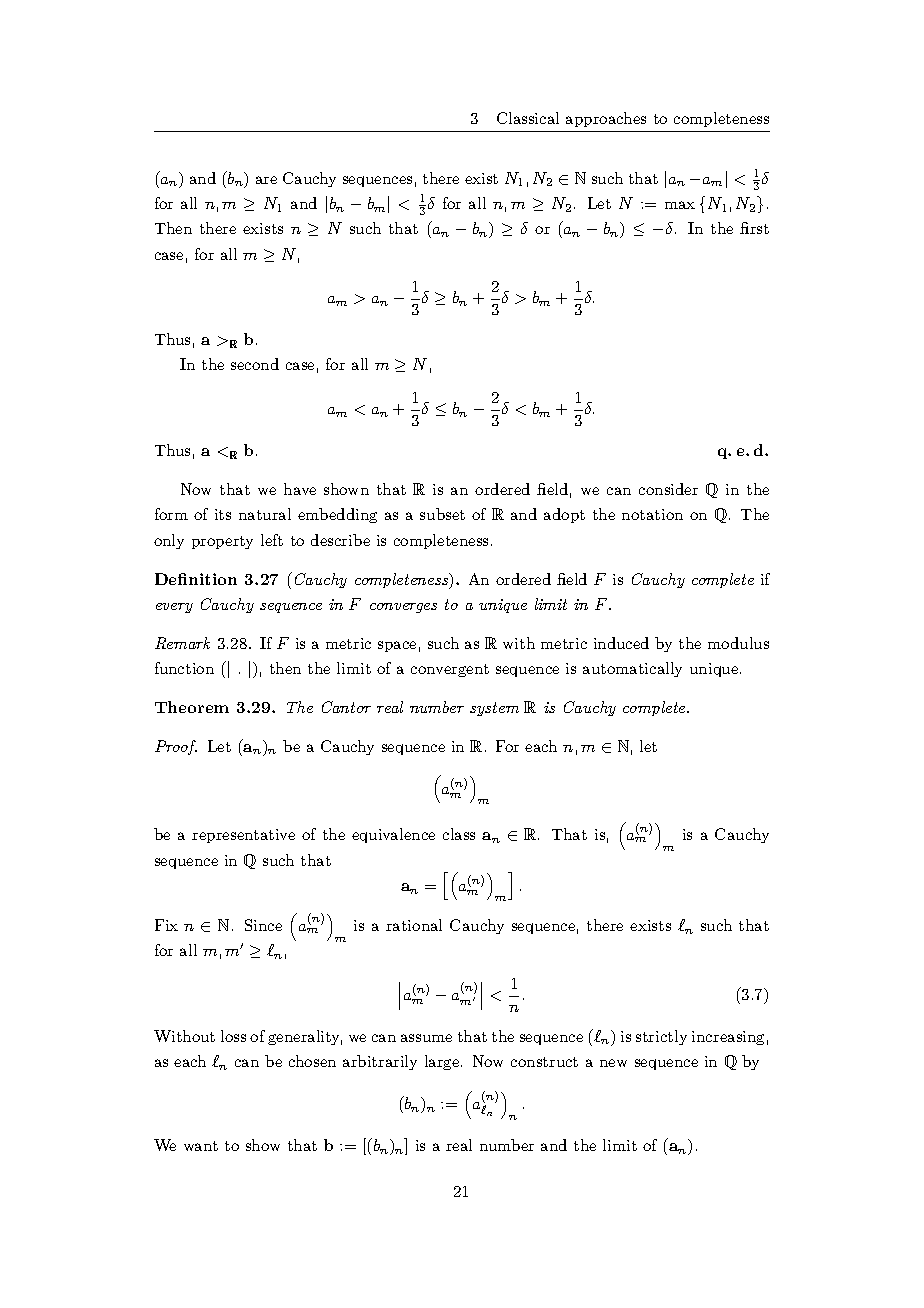  Describe the element at coordinates (266, 180) in the image. I see `are` at that location.
